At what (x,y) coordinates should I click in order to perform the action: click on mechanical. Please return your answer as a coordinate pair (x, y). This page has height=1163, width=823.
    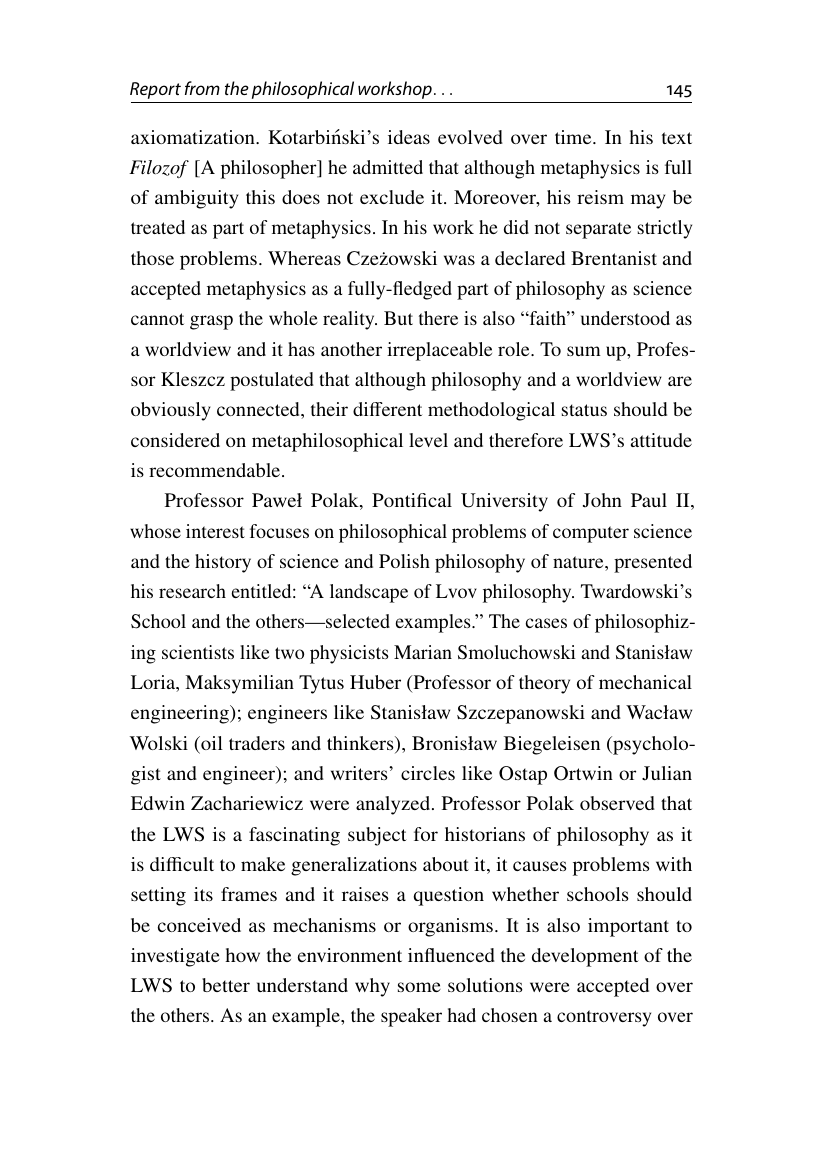
    Looking at the image, I should click on (645, 682).
